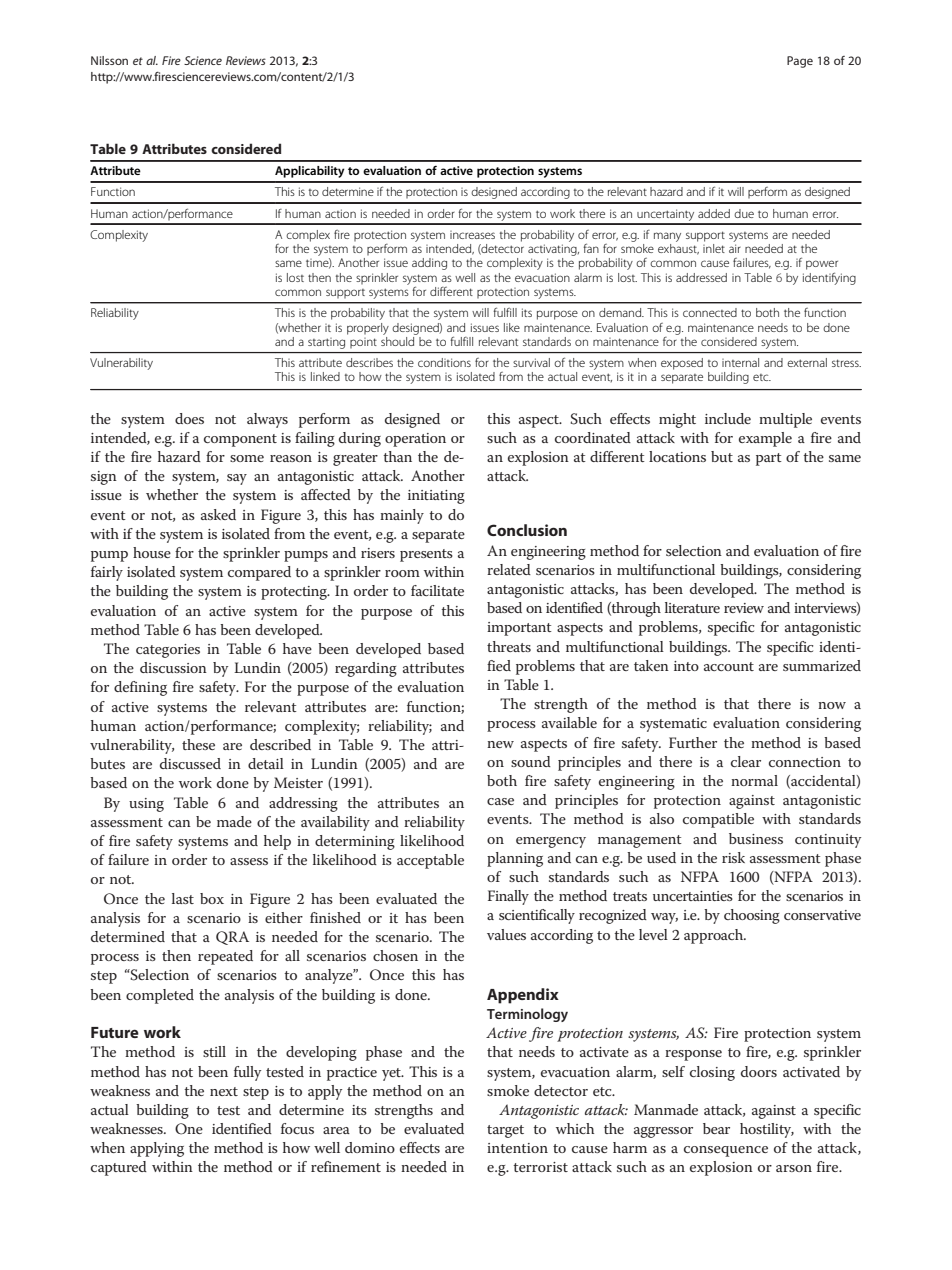 The image size is (952, 1270). I want to click on Page, so click(800, 62).
